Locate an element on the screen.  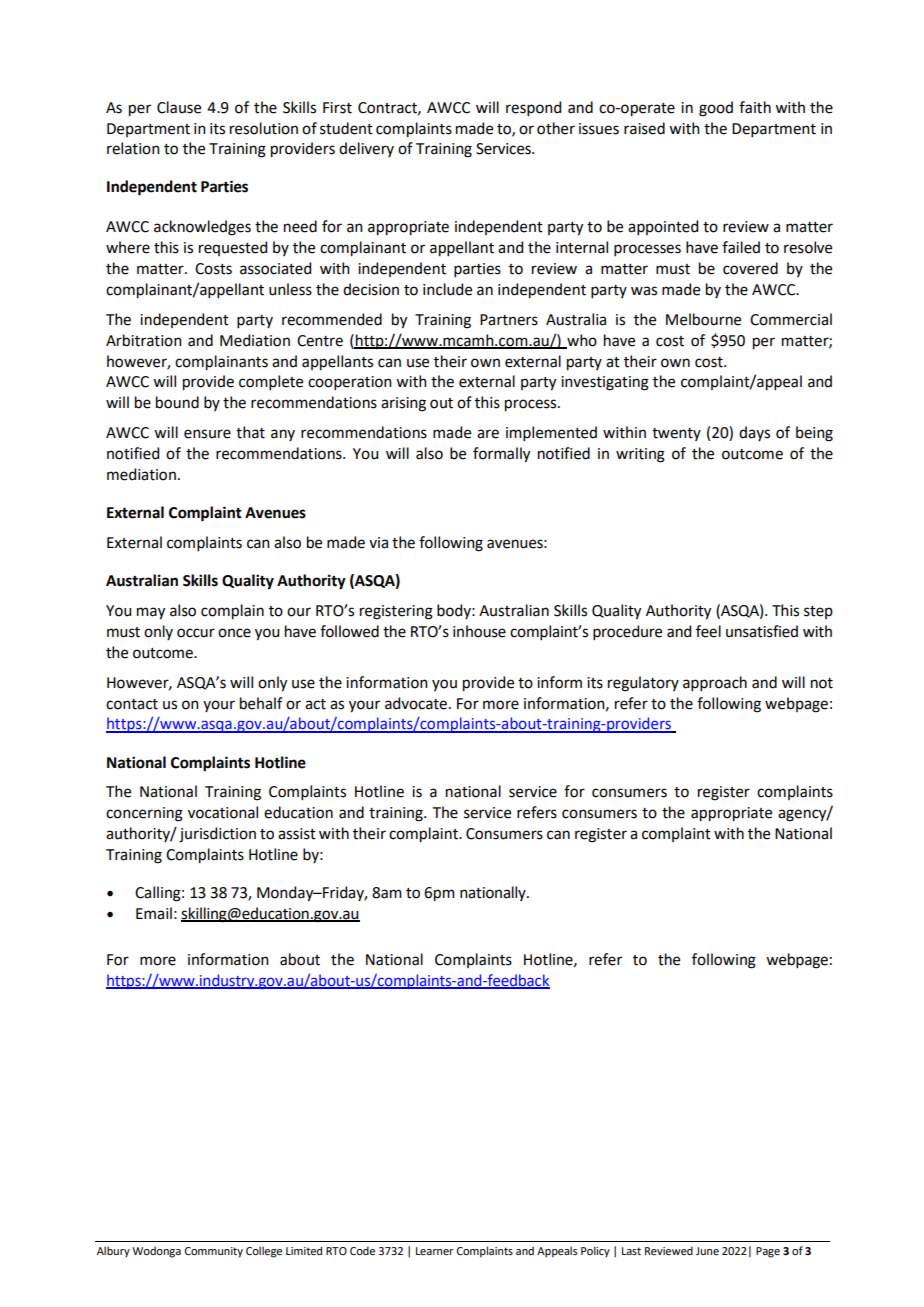
assist is located at coordinates (297, 834).
